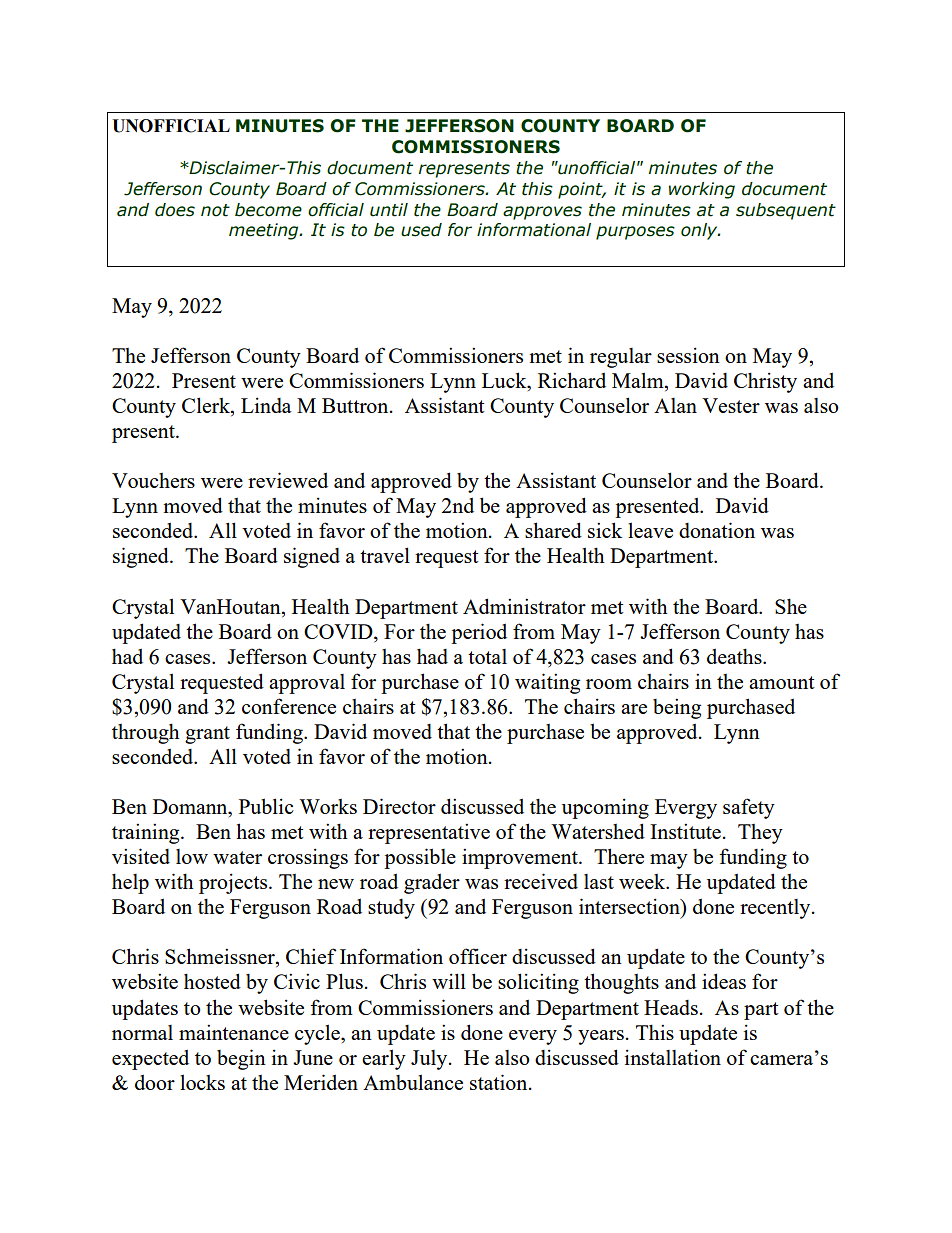 Image resolution: width=952 pixels, height=1233 pixels. I want to click on only, so click(700, 231).
